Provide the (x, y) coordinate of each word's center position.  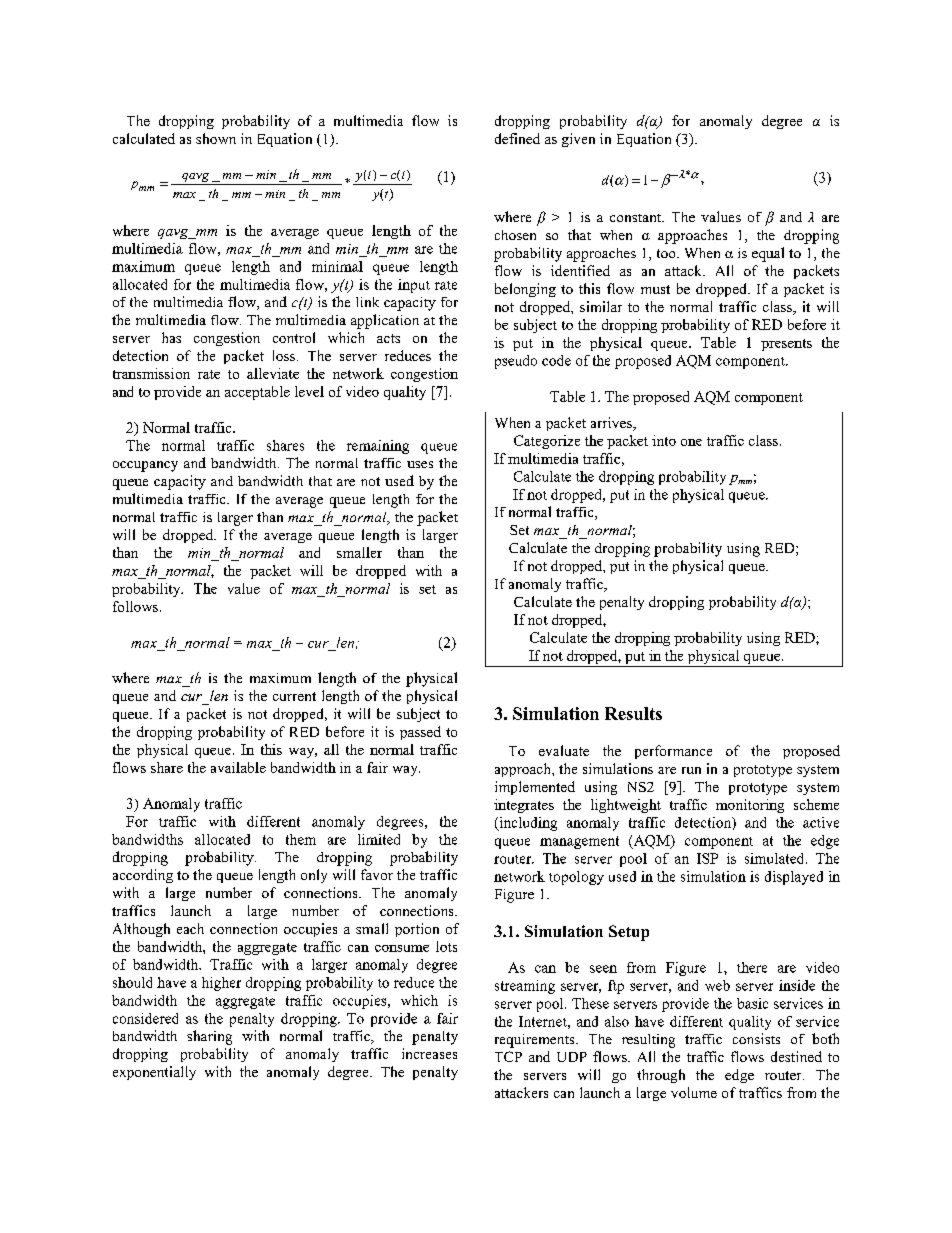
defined (517, 138)
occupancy (145, 466)
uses (420, 464)
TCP (508, 1056)
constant (637, 218)
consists (756, 1038)
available (238, 767)
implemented (535, 788)
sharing (209, 1037)
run (691, 770)
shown (216, 138)
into (664, 440)
